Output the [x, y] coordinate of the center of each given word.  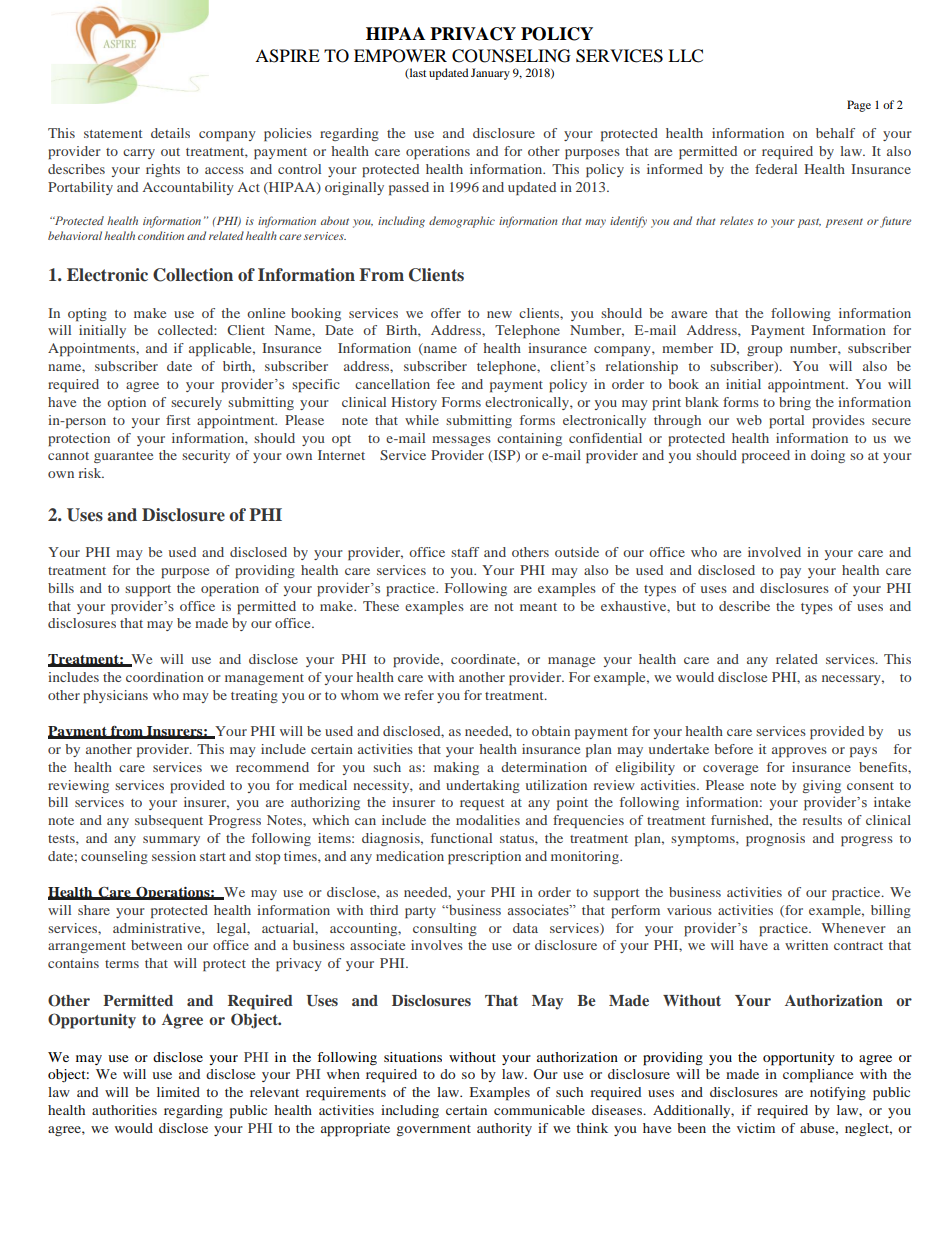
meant [538, 607]
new [499, 314]
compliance [818, 1076]
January [490, 74]
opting [87, 314]
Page [859, 106]
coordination [165, 677]
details [170, 133]
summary [171, 841]
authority [504, 1129]
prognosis [775, 839]
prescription [484, 857]
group [764, 351]
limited [178, 1092]
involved [774, 552]
